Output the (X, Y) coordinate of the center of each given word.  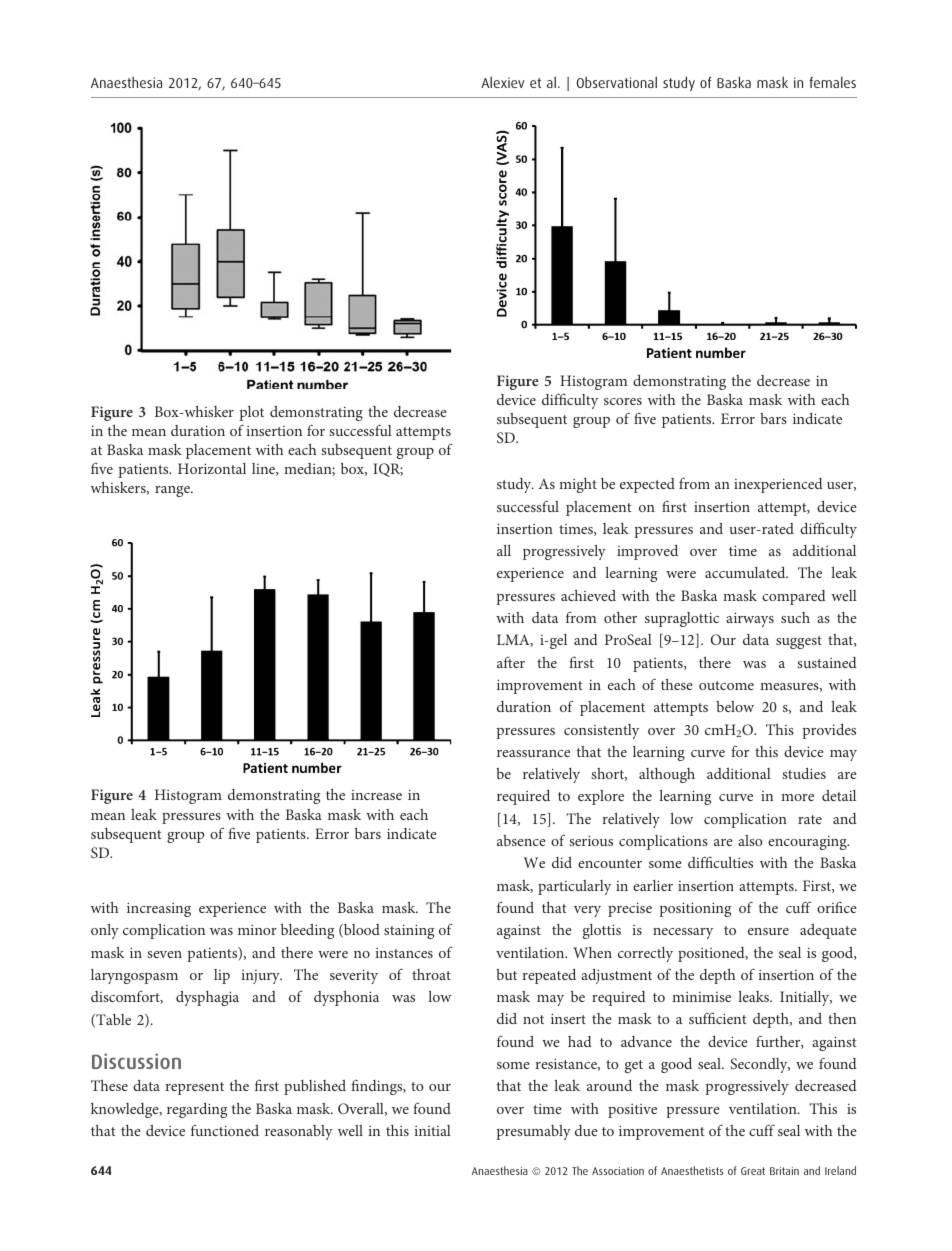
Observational (617, 82)
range (173, 491)
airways (750, 619)
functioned (225, 1130)
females (832, 82)
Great (753, 1171)
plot (251, 413)
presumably (533, 1132)
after (511, 662)
